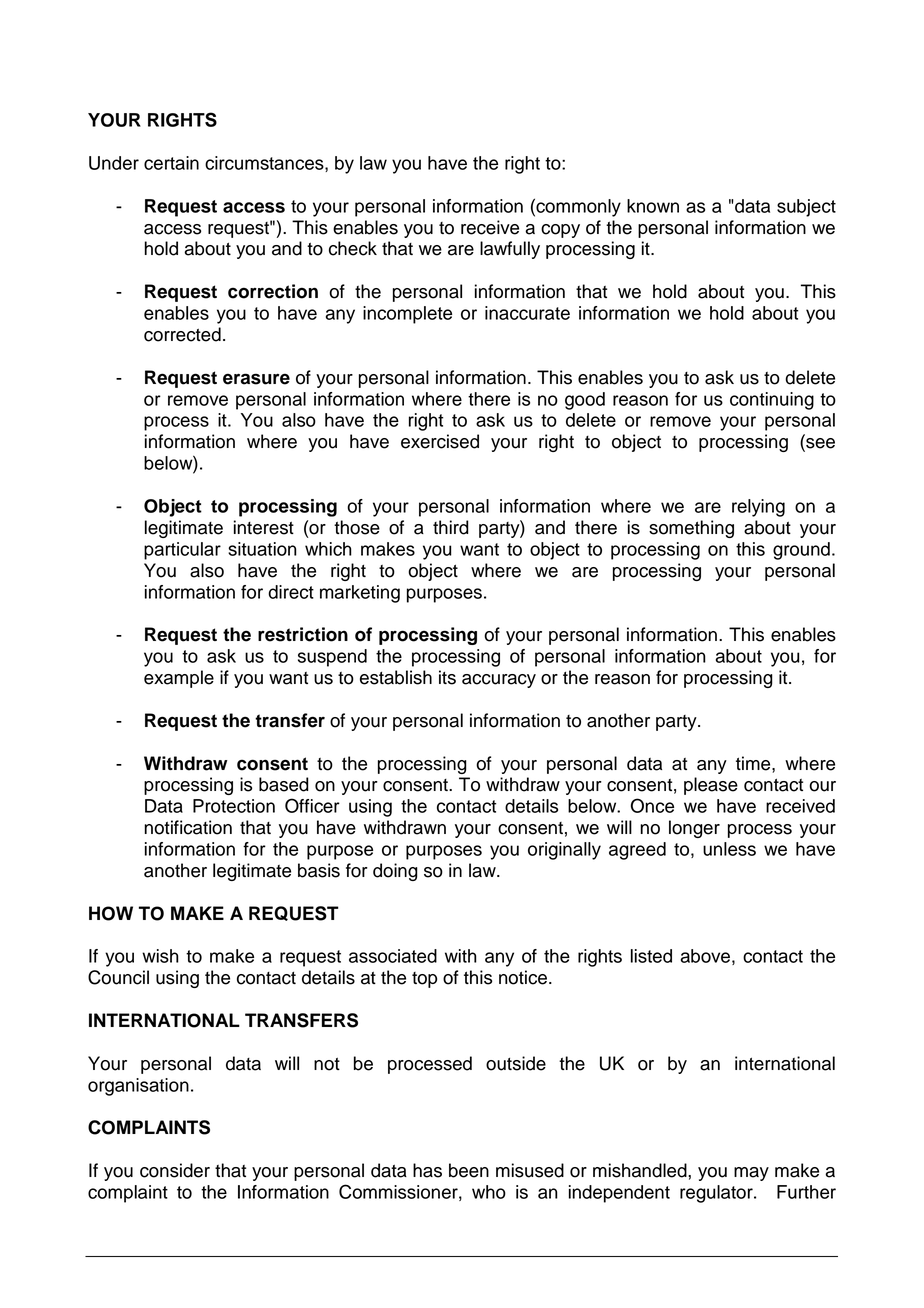 The image size is (924, 1308). What do you see at coordinates (469, 1170) in the document?
I see `been` at bounding box center [469, 1170].
